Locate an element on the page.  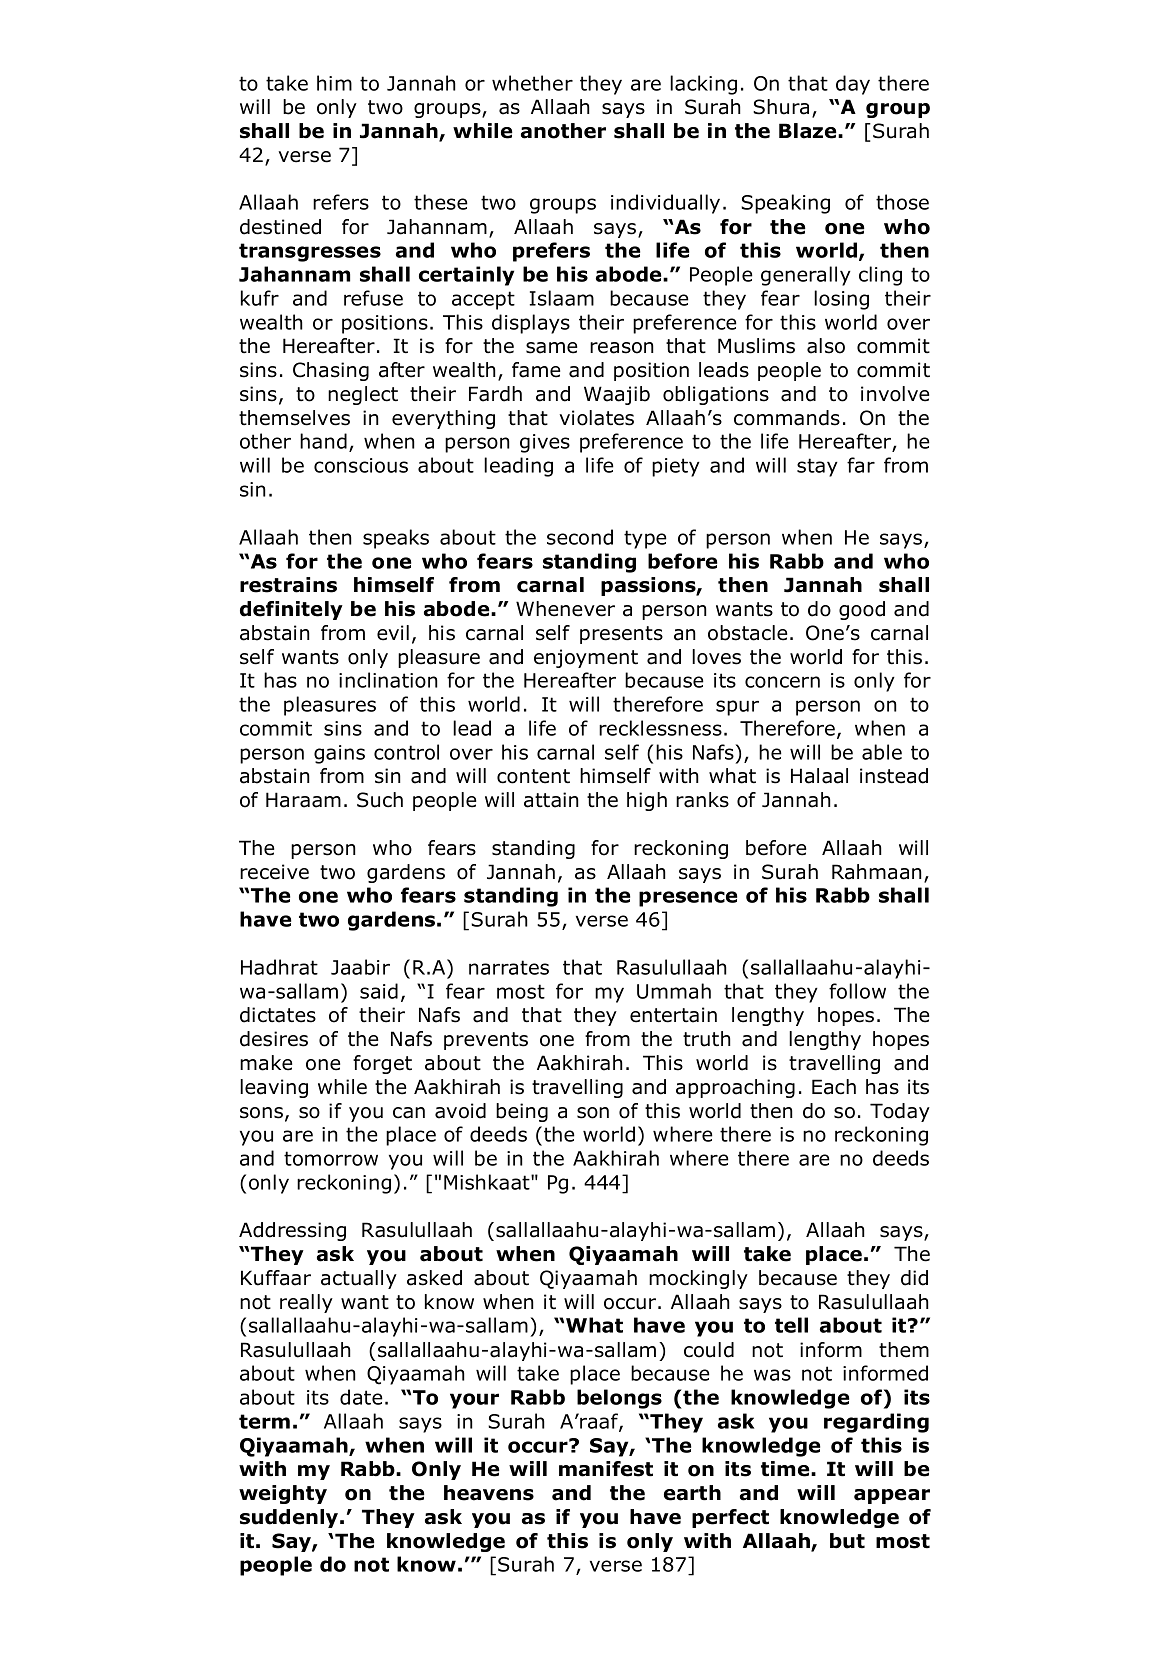
tomorrow is located at coordinates (331, 1158).
